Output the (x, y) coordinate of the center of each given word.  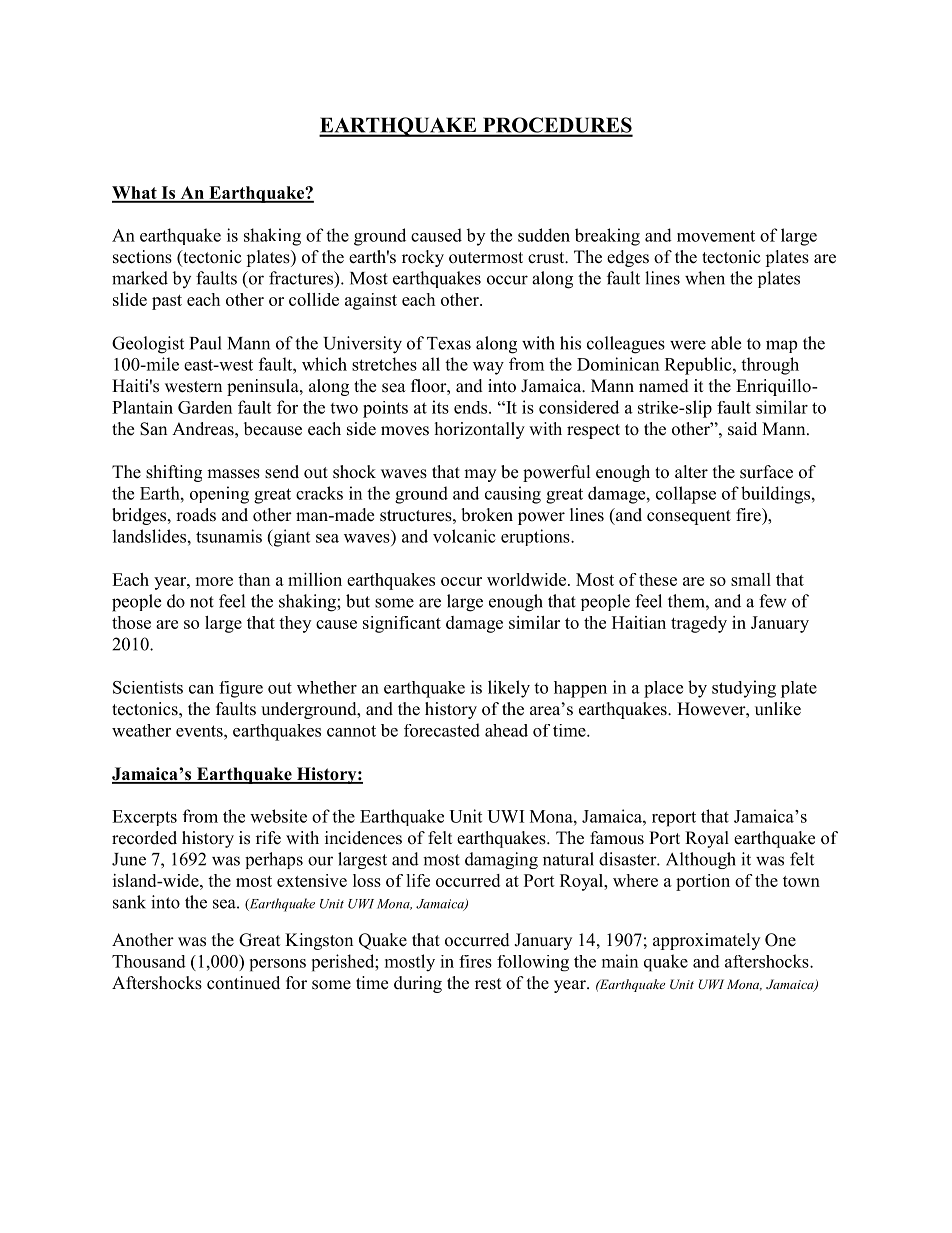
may (480, 475)
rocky (423, 258)
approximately (706, 941)
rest (488, 984)
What (135, 194)
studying (744, 689)
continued (243, 983)
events (200, 731)
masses (233, 474)
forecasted (442, 730)
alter (691, 472)
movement (716, 236)
